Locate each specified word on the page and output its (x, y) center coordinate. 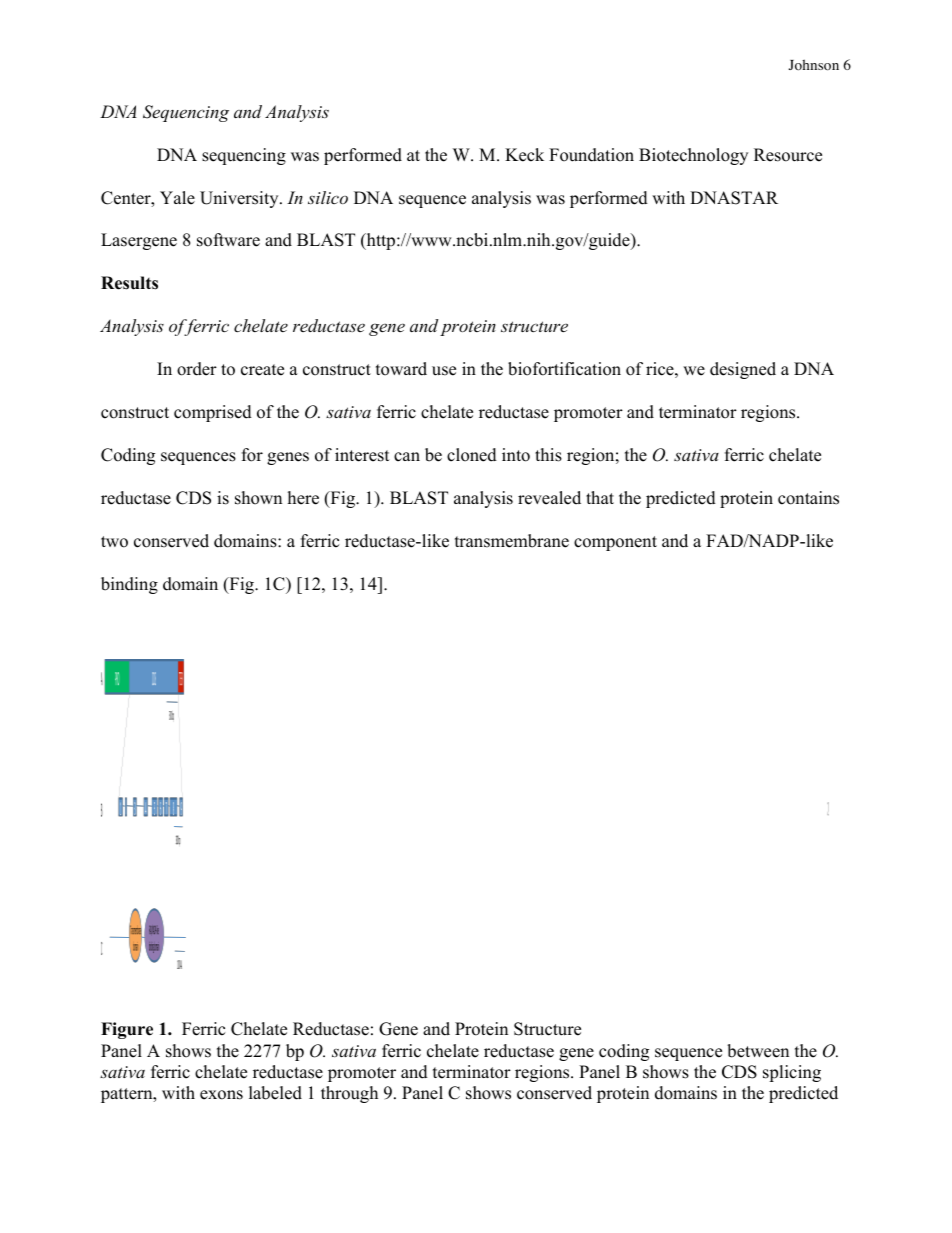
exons (221, 1095)
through (349, 1094)
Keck (524, 155)
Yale (177, 198)
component (615, 543)
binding (129, 585)
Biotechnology (693, 156)
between (758, 1051)
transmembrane (512, 541)
